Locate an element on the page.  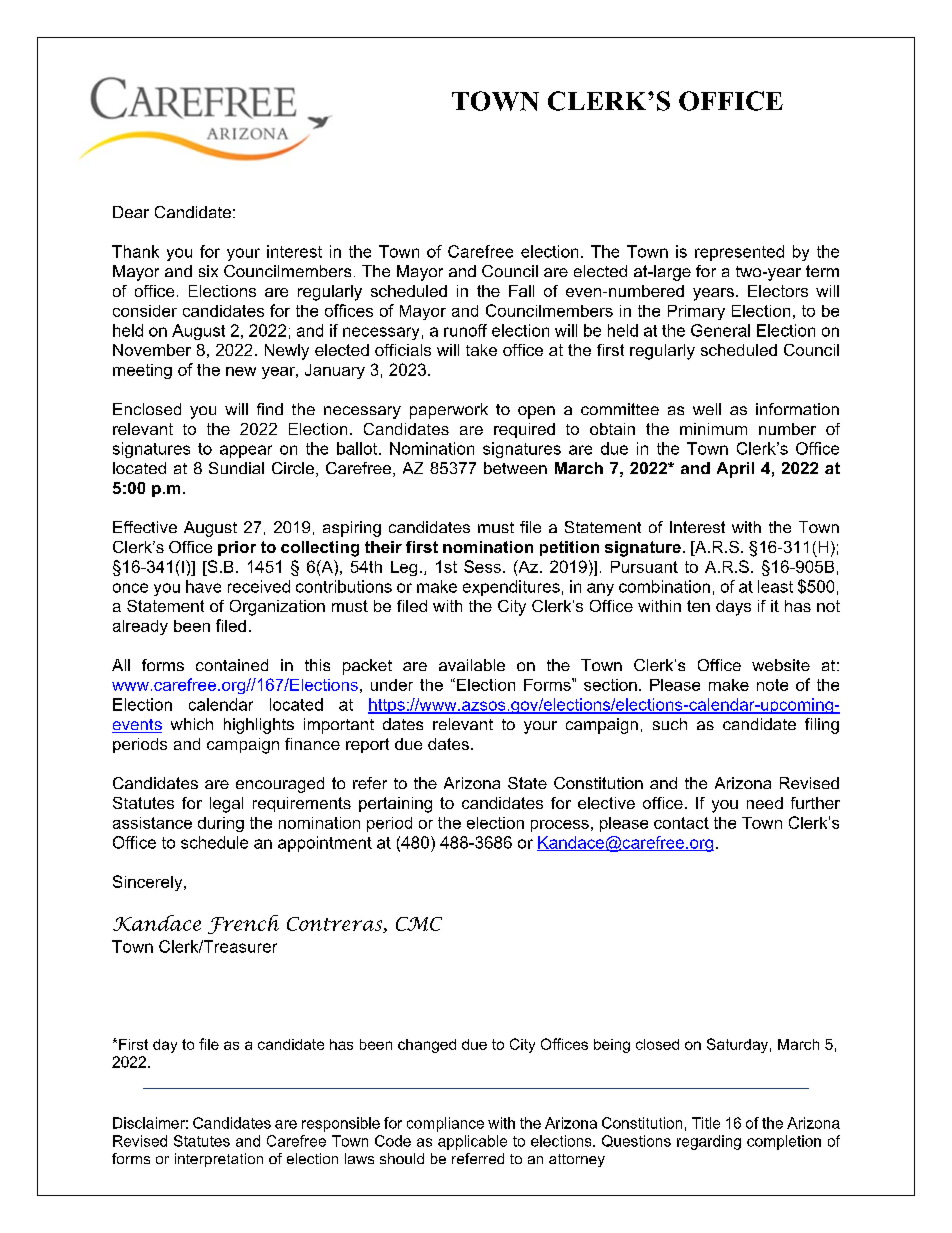
during is located at coordinates (221, 824).
